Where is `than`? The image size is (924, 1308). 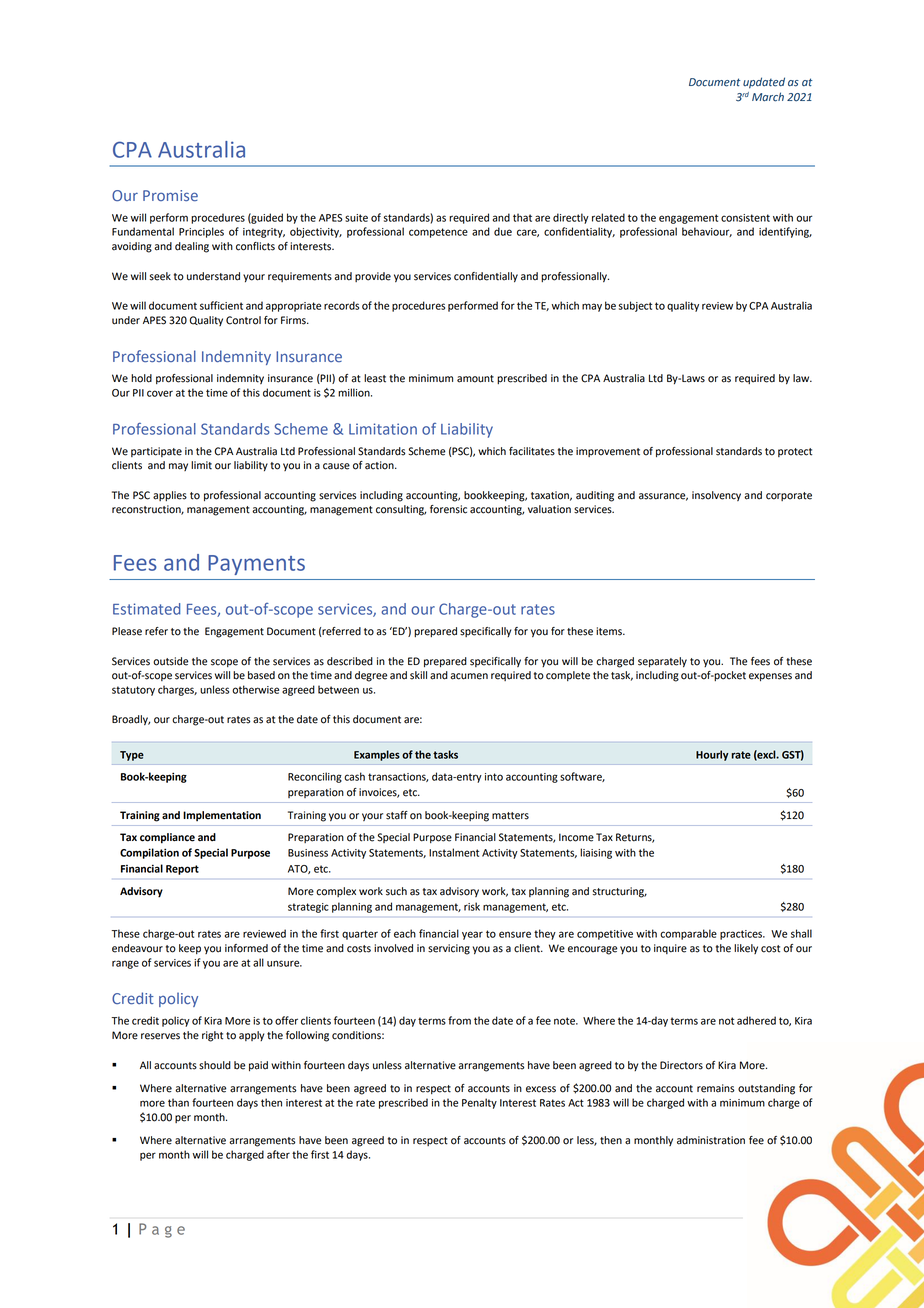
than is located at coordinates (178, 1102).
